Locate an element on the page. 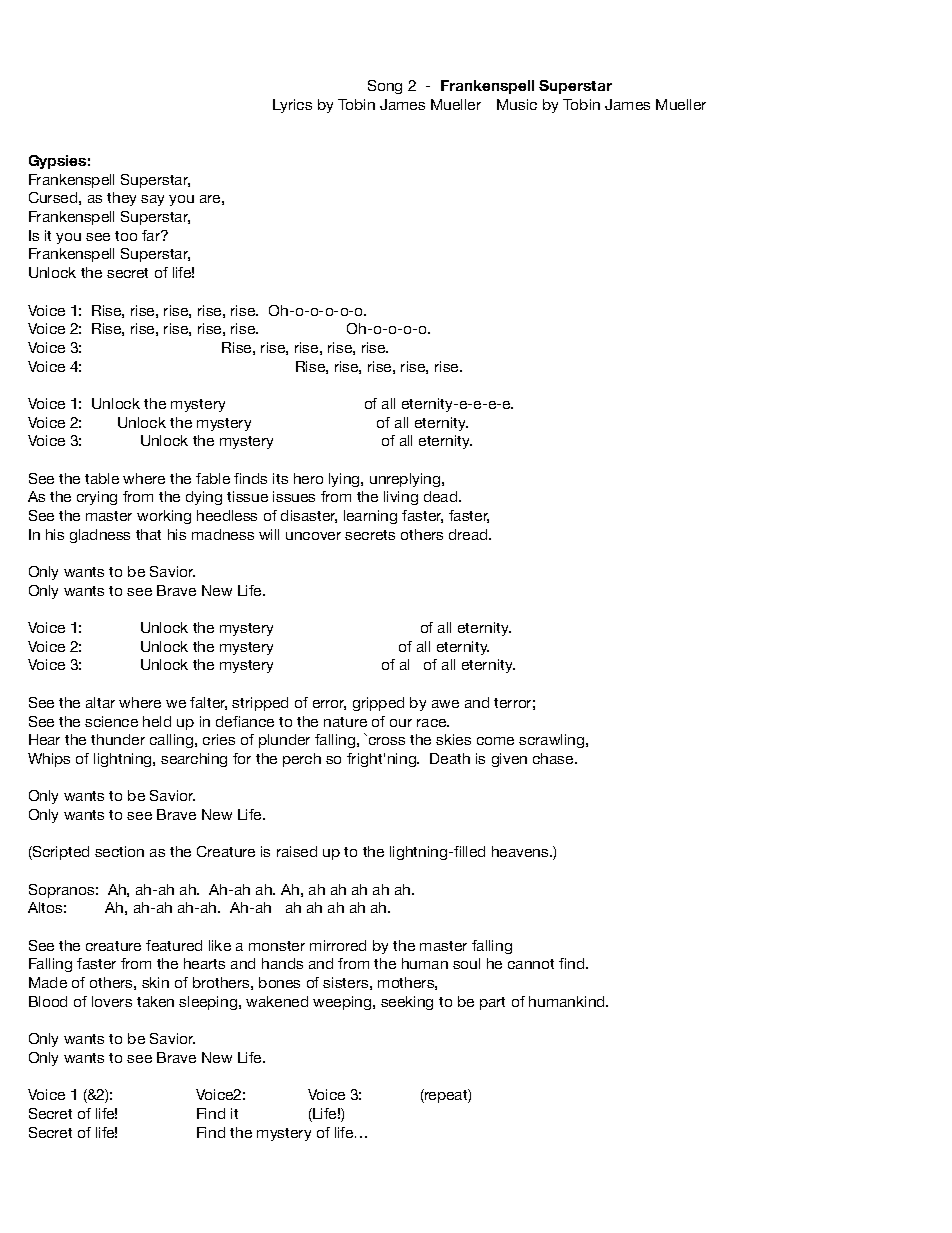 The width and height of the image is (952, 1233). awe is located at coordinates (445, 704).
